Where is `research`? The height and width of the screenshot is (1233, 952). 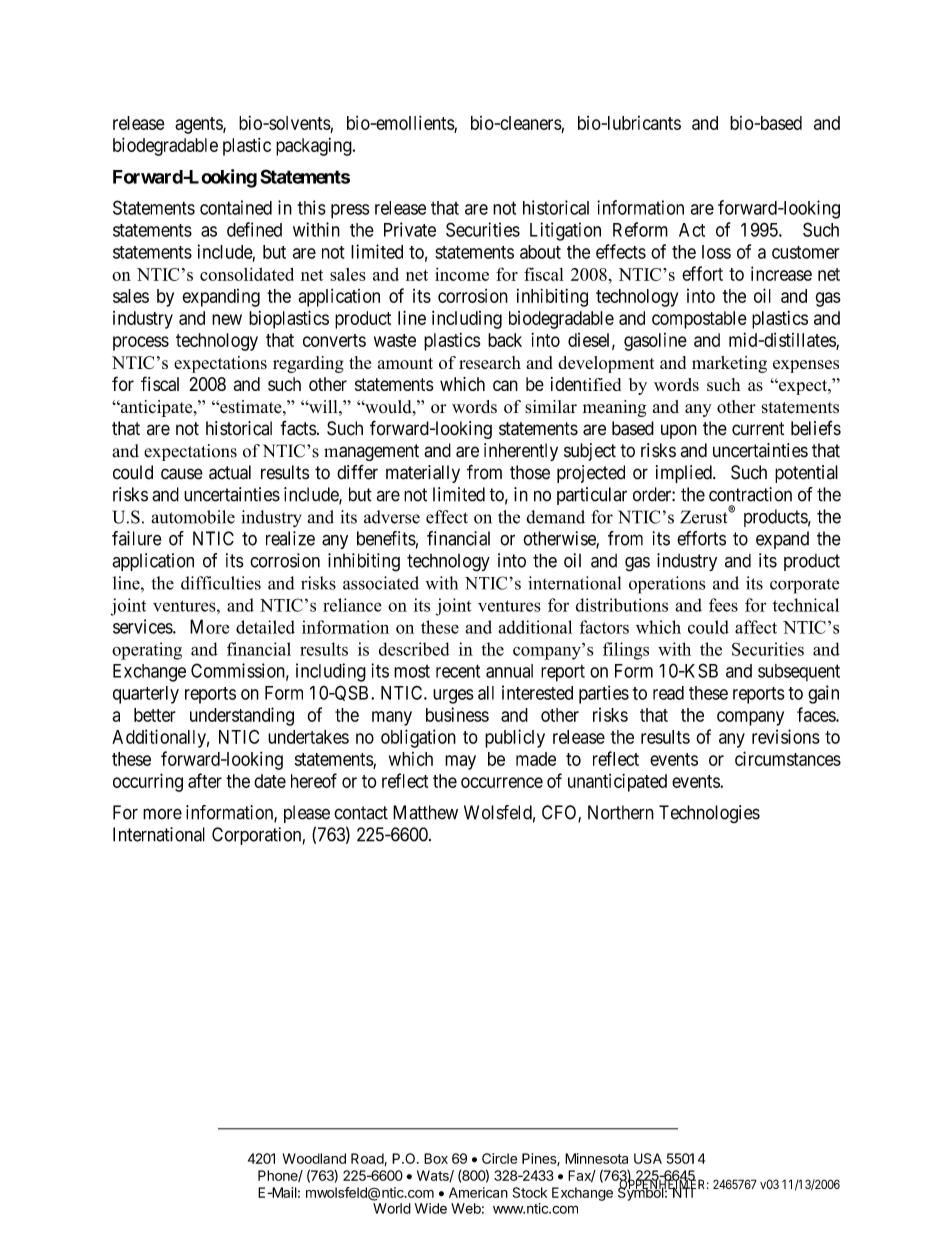
research is located at coordinates (490, 362).
